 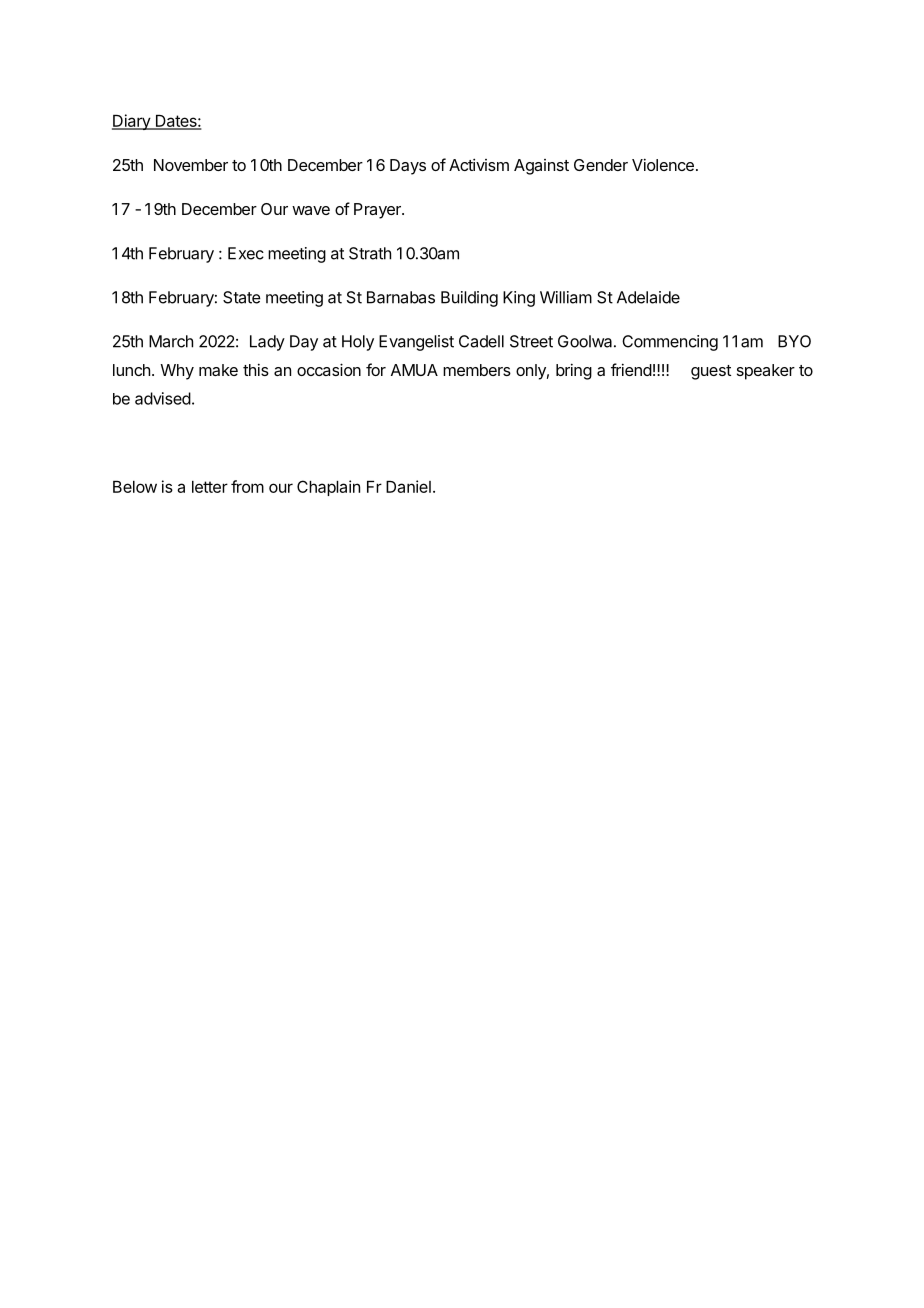 I want to click on letter, so click(x=210, y=487).
